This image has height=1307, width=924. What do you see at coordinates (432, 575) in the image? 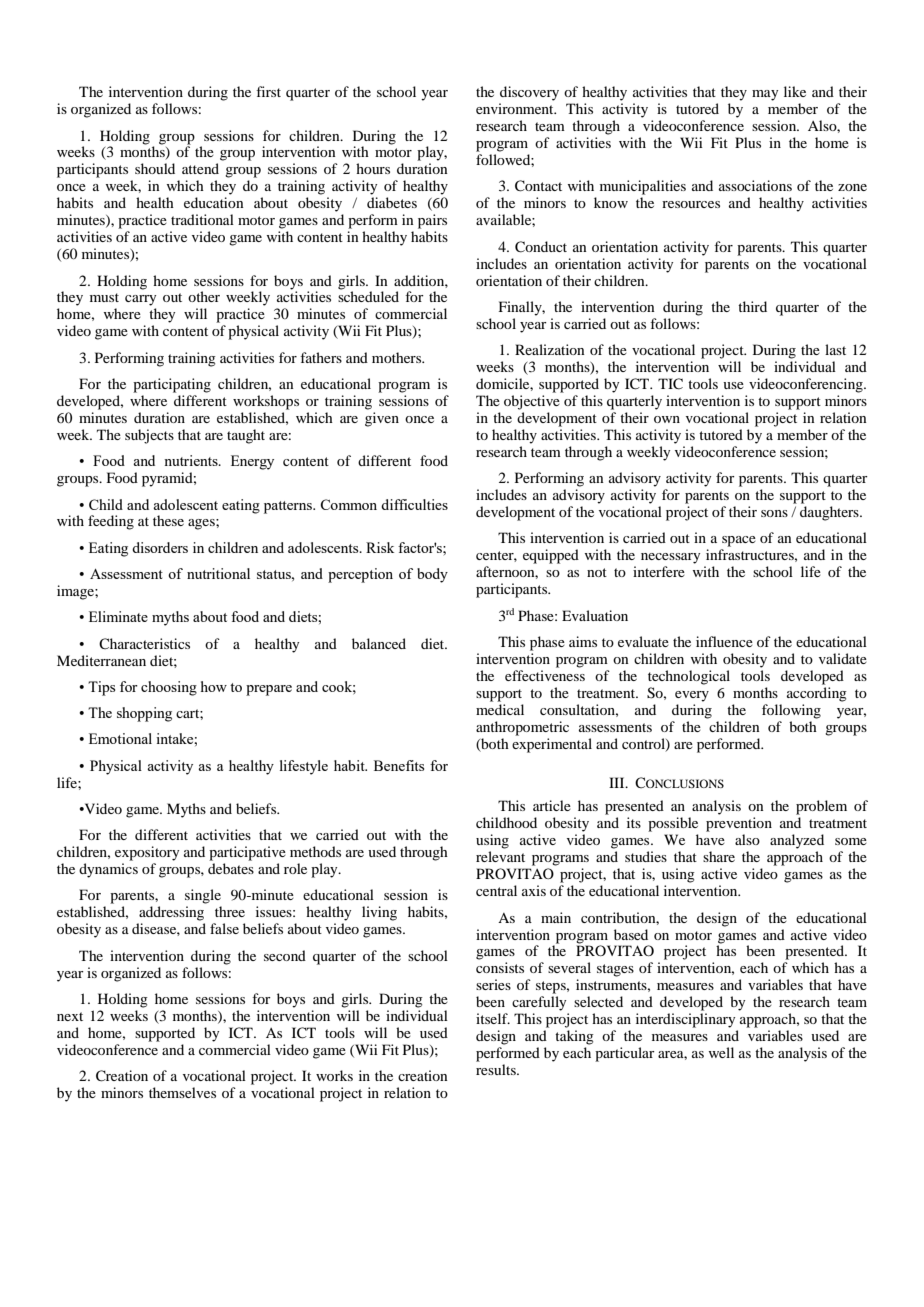
I see `body` at bounding box center [432, 575].
